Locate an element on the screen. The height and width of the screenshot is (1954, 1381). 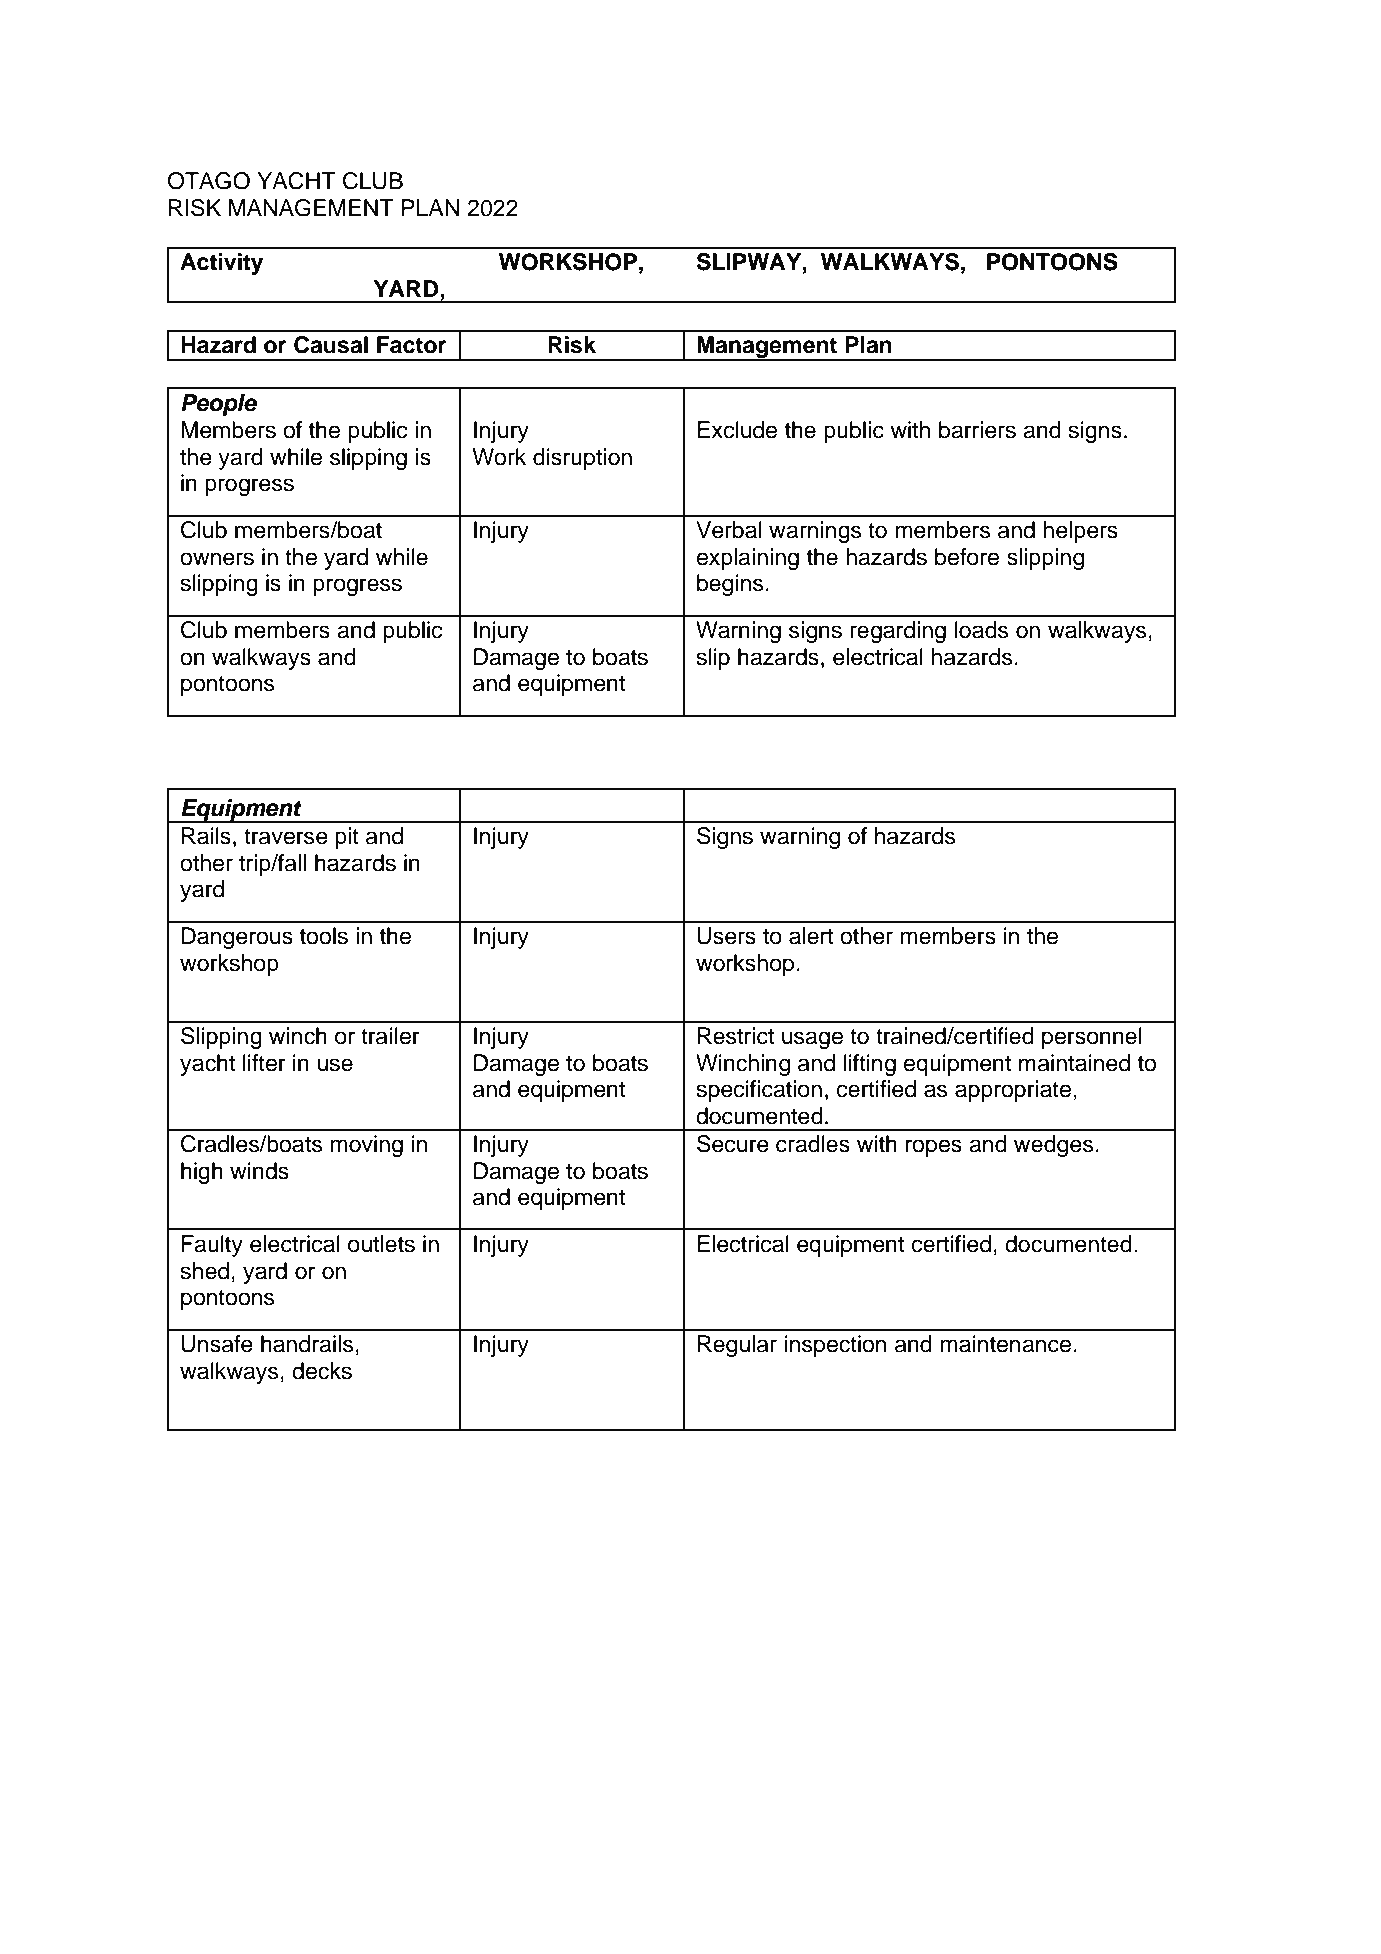
Users is located at coordinates (726, 936).
